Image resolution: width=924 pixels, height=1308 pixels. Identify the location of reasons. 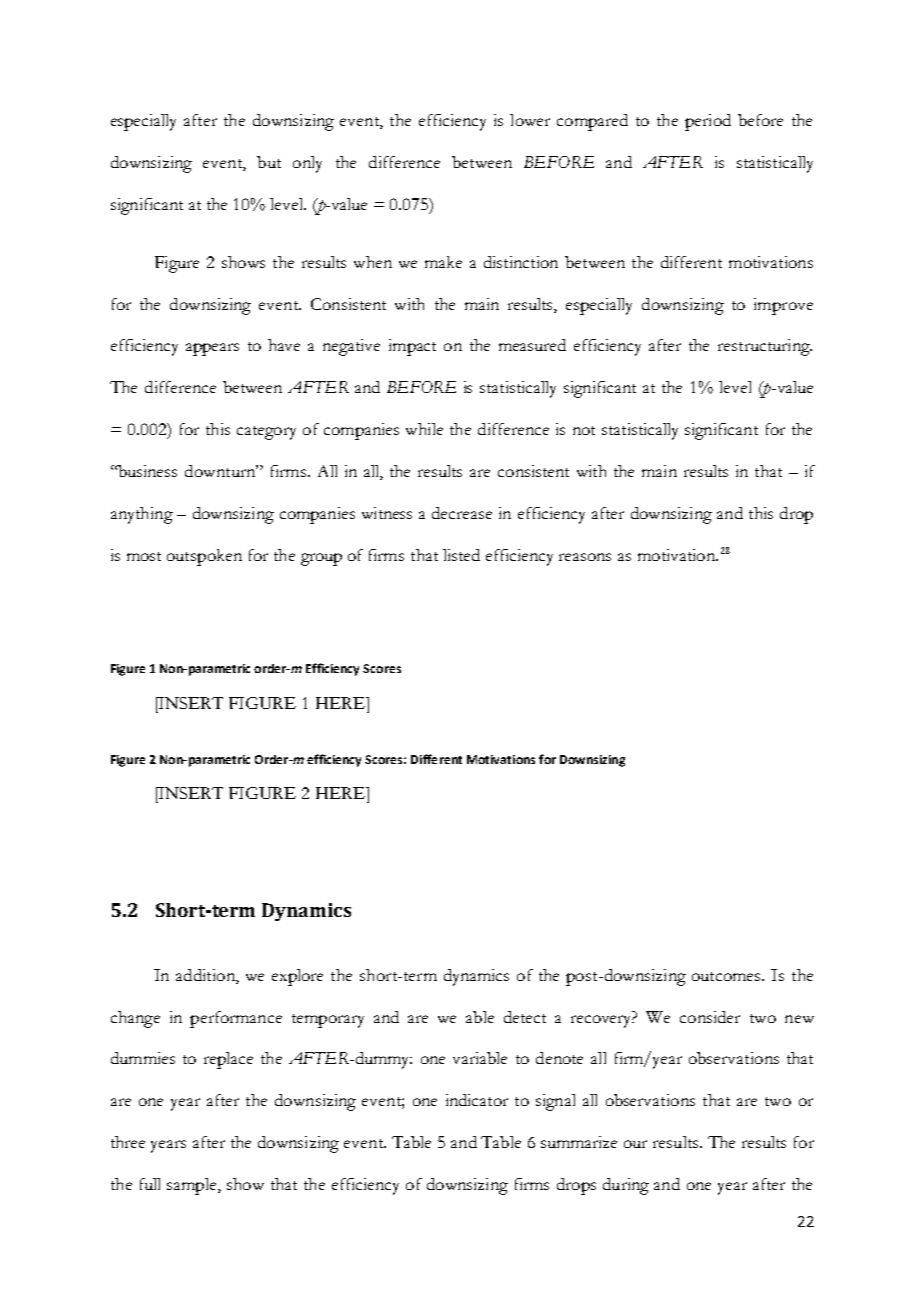
(585, 557).
